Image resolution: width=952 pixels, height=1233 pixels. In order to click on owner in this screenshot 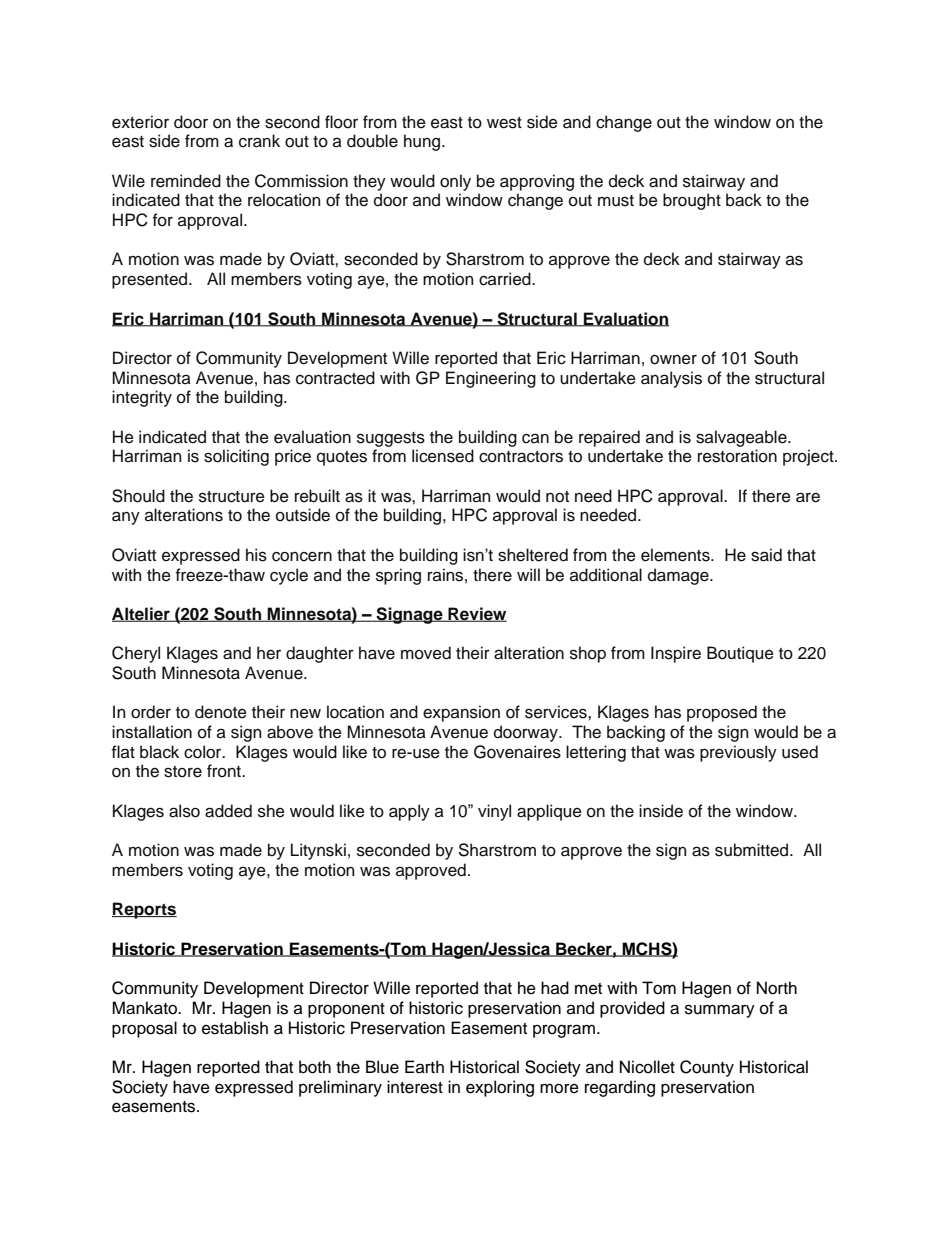, I will do `click(673, 360)`.
